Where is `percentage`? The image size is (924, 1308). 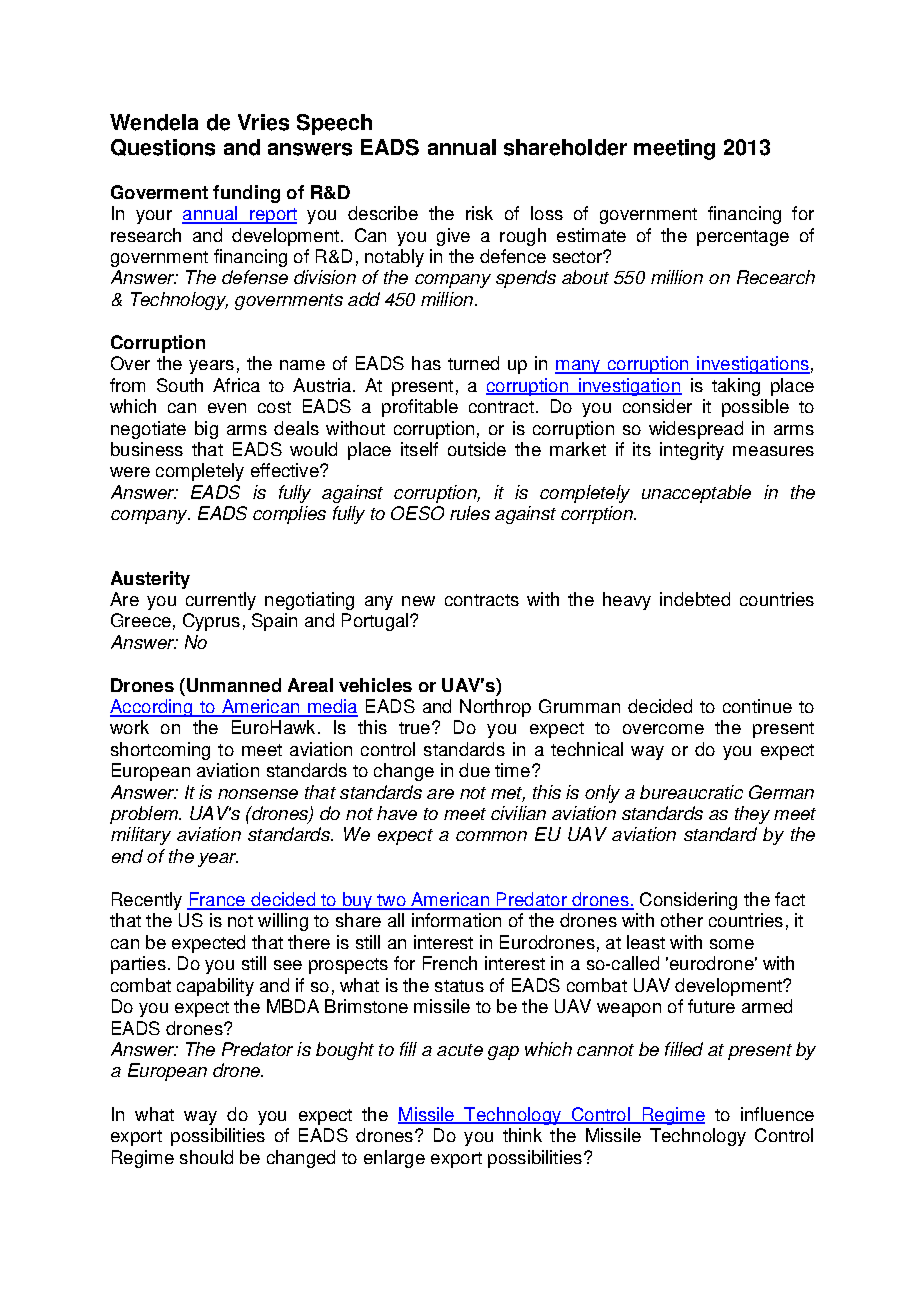
percentage is located at coordinates (743, 238).
